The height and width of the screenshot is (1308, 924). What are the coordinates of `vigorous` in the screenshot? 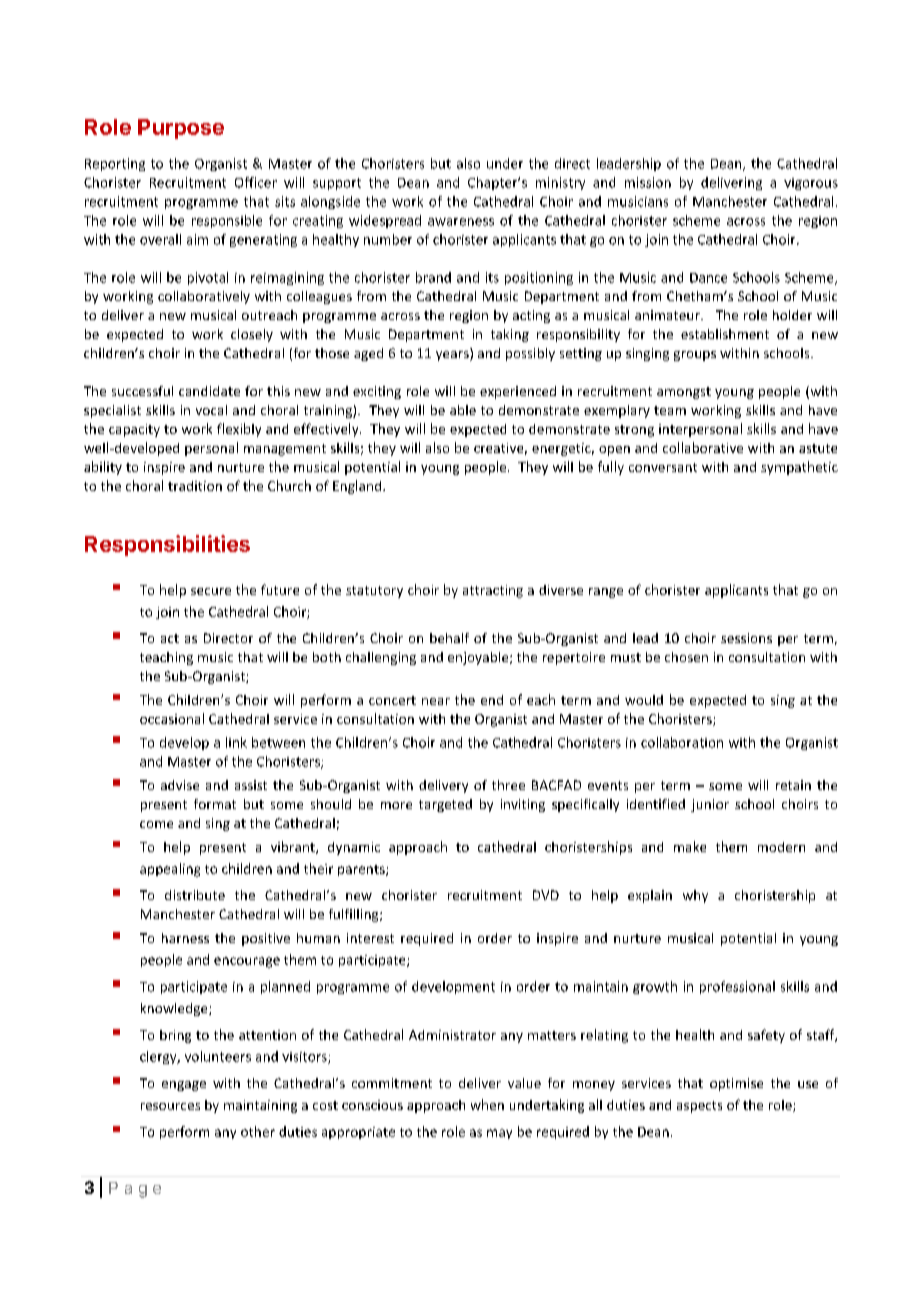 It's located at (811, 184).
